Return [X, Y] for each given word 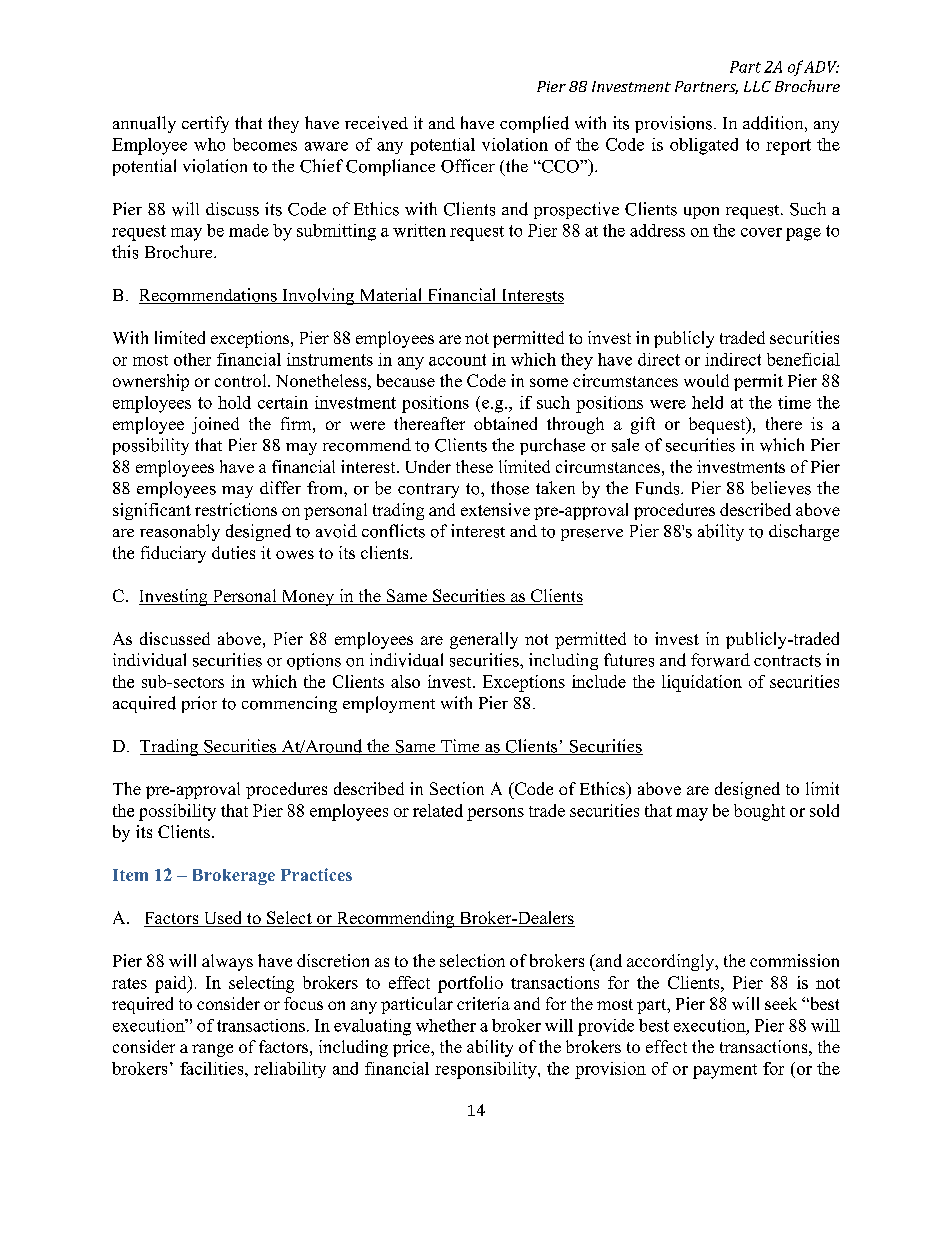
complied [534, 124]
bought [759, 812]
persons [495, 814]
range [212, 1050]
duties [233, 552]
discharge [804, 532]
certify [205, 124]
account [457, 360]
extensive [495, 509]
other [192, 359]
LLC [757, 86]
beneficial [803, 359]
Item [130, 875]
